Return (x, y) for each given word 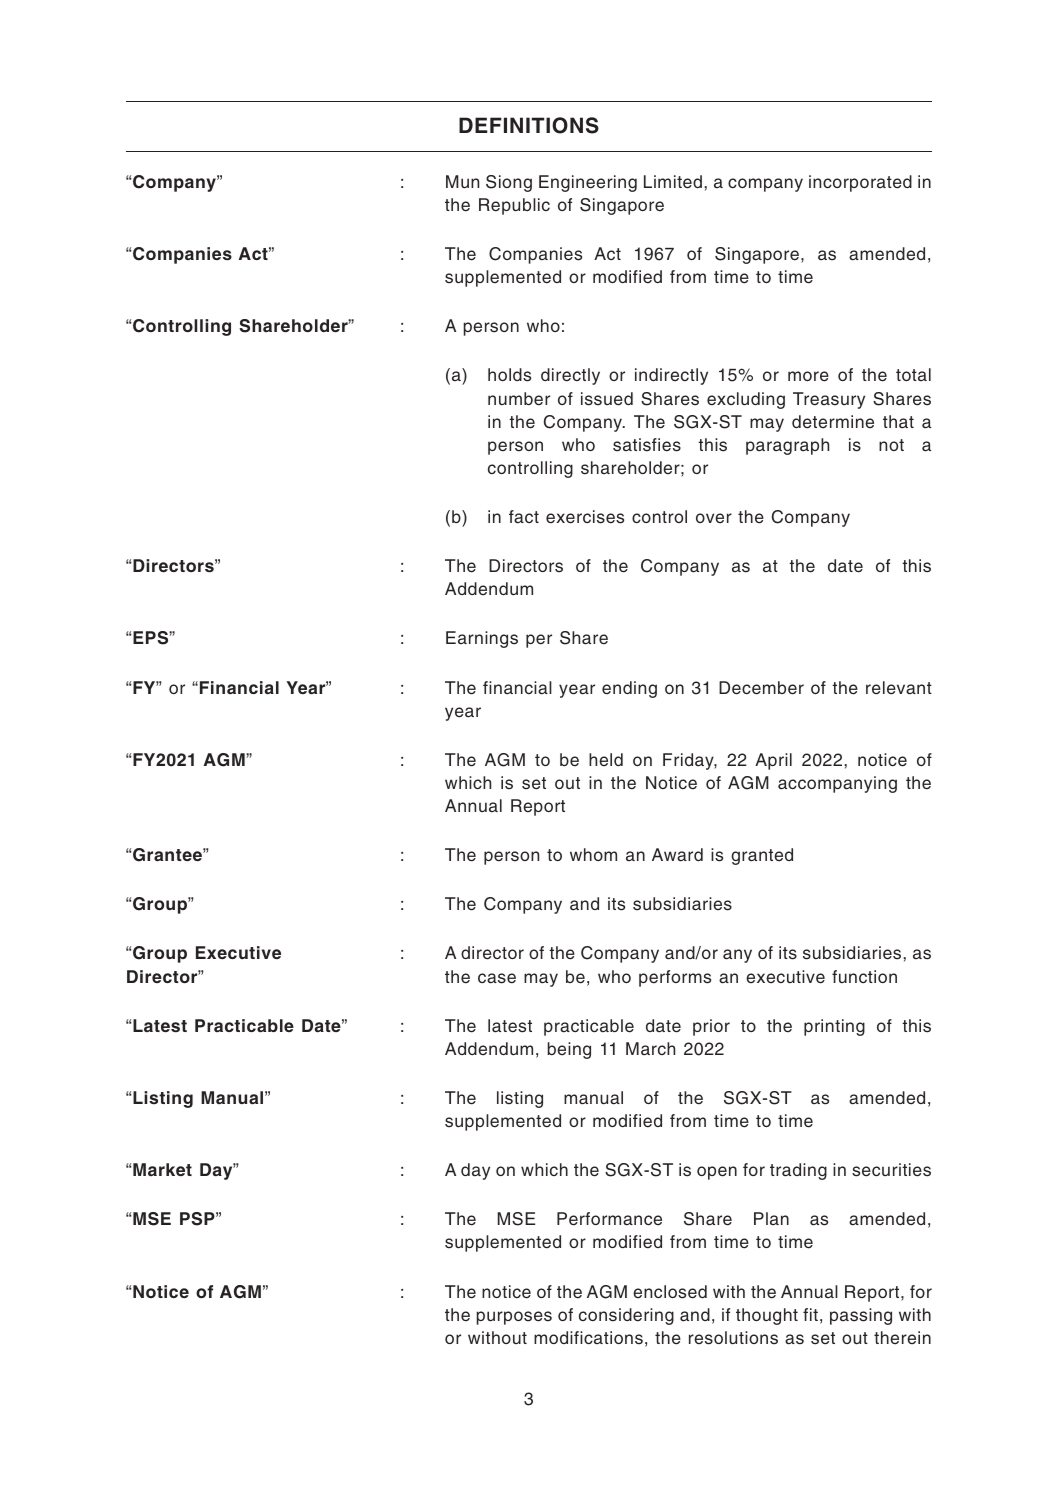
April (773, 761)
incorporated (860, 183)
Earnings (482, 639)
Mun (462, 181)
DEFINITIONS (529, 125)
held (606, 760)
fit (810, 1314)
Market (162, 1169)
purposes (514, 1318)
